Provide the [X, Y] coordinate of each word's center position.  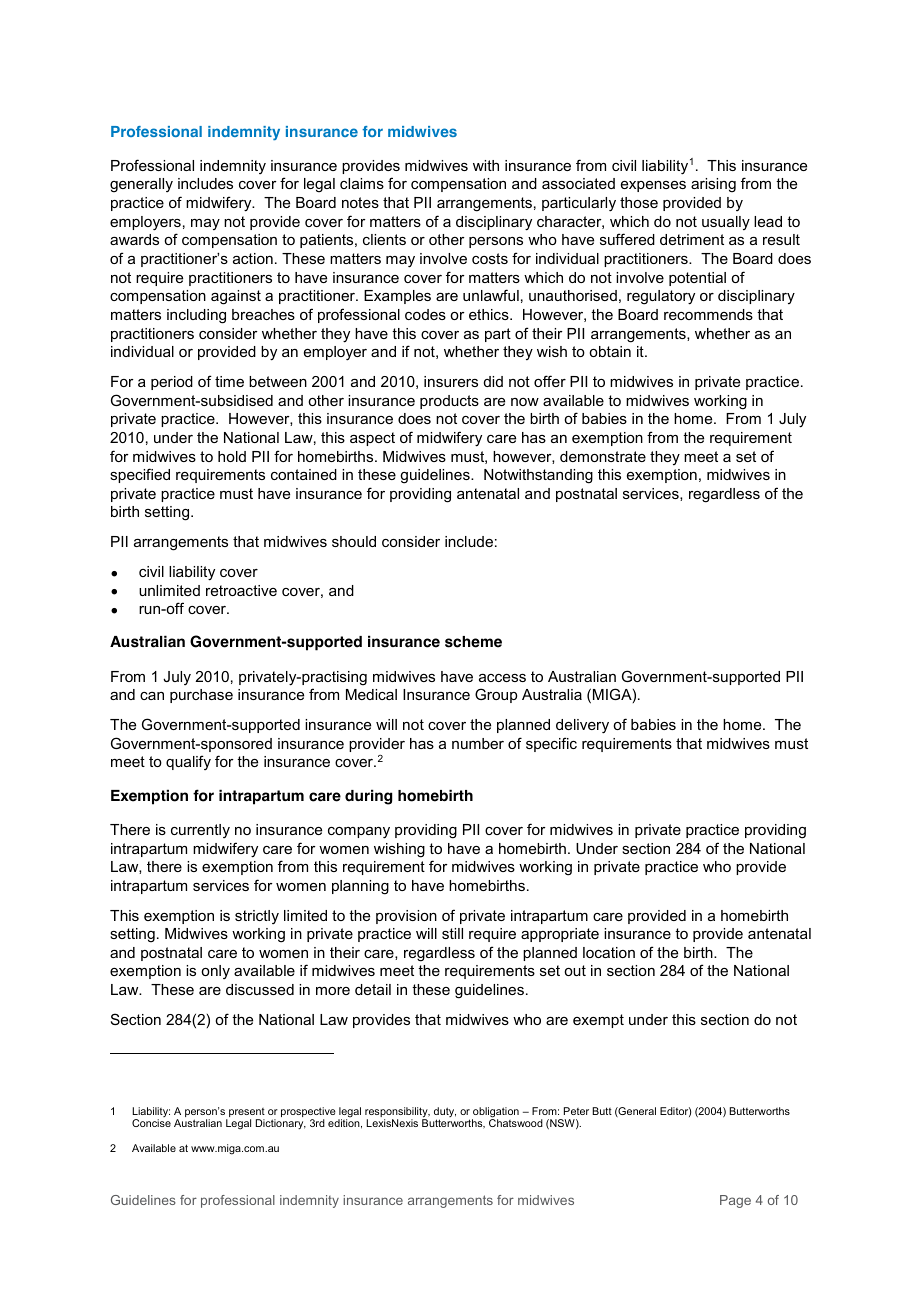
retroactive [241, 590]
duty [445, 1113]
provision [406, 917]
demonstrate [603, 456]
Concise [151, 1123]
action [253, 258]
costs [490, 258]
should [354, 541]
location [609, 952]
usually [726, 223]
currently [200, 831]
